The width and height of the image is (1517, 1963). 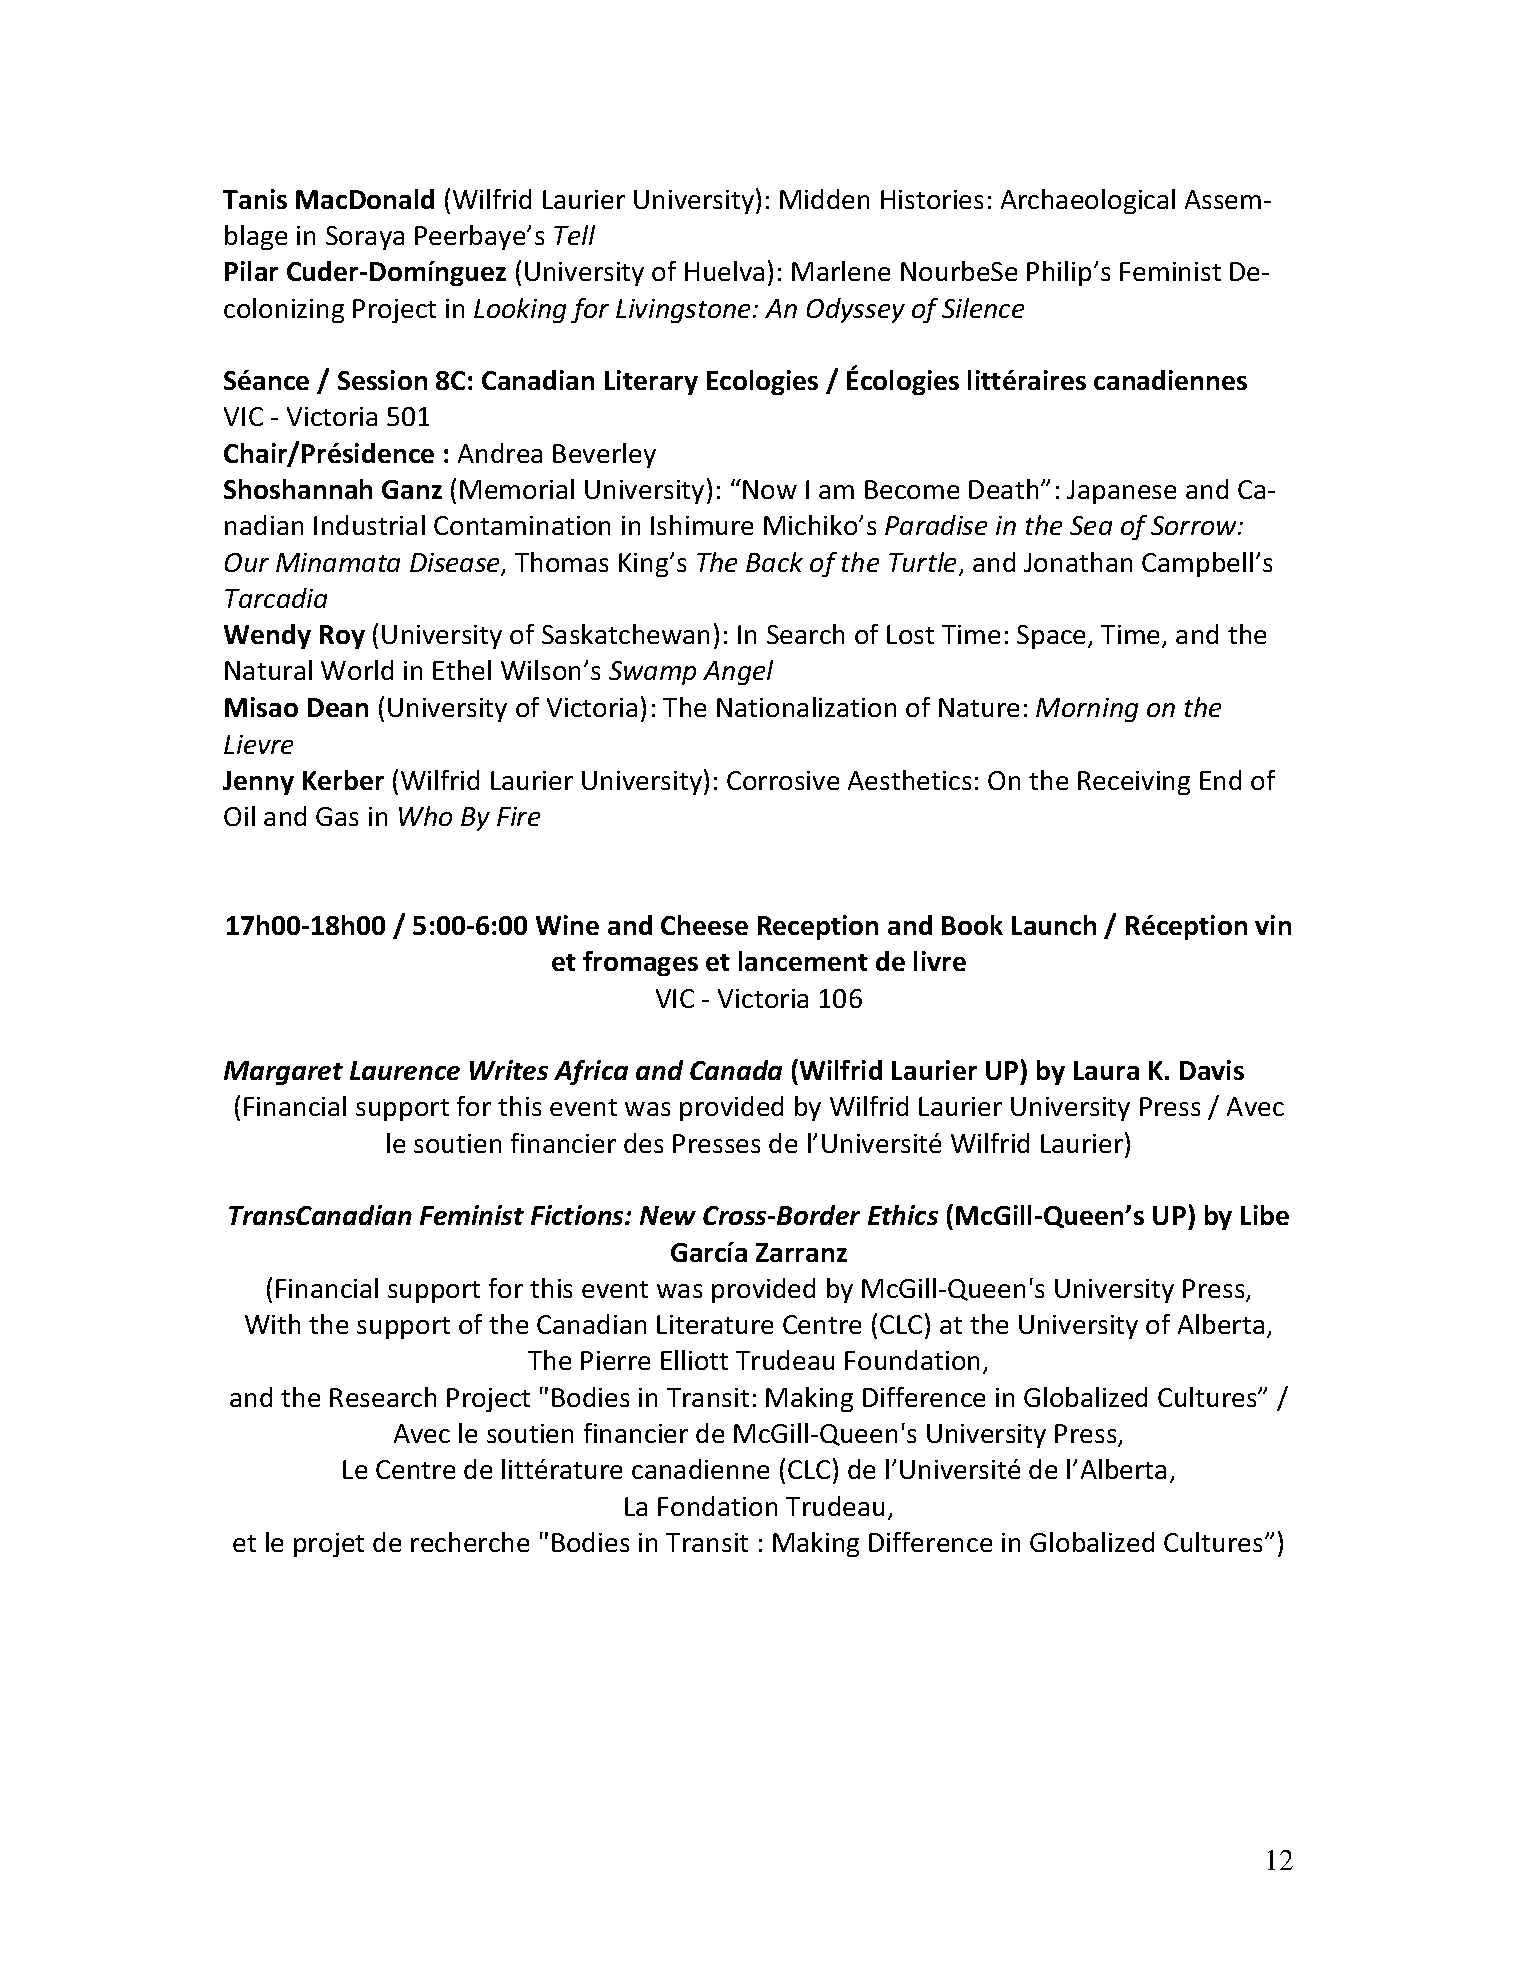 I want to click on Elliott, so click(x=694, y=1360).
